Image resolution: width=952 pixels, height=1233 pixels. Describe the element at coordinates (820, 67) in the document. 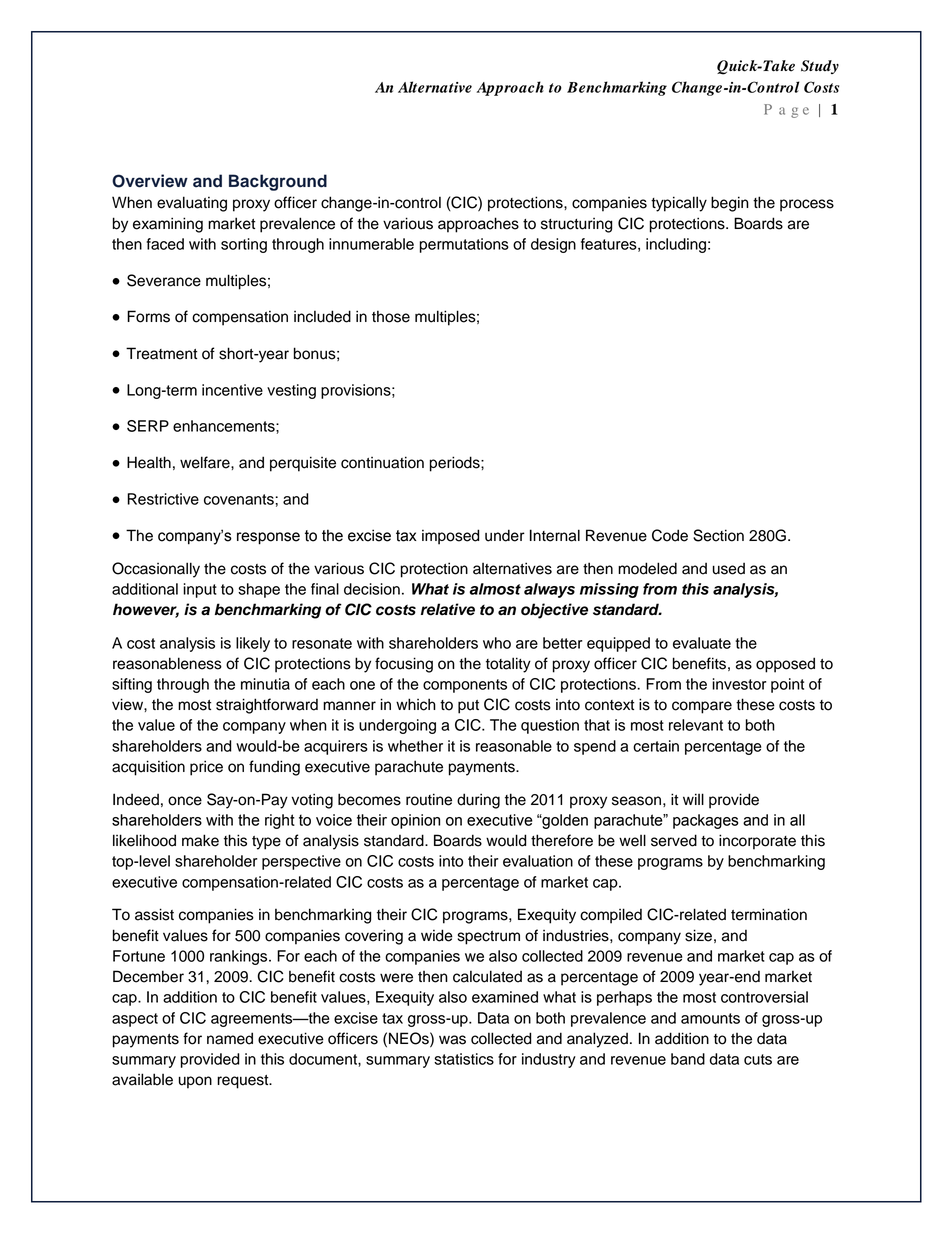

I see `Study` at that location.
